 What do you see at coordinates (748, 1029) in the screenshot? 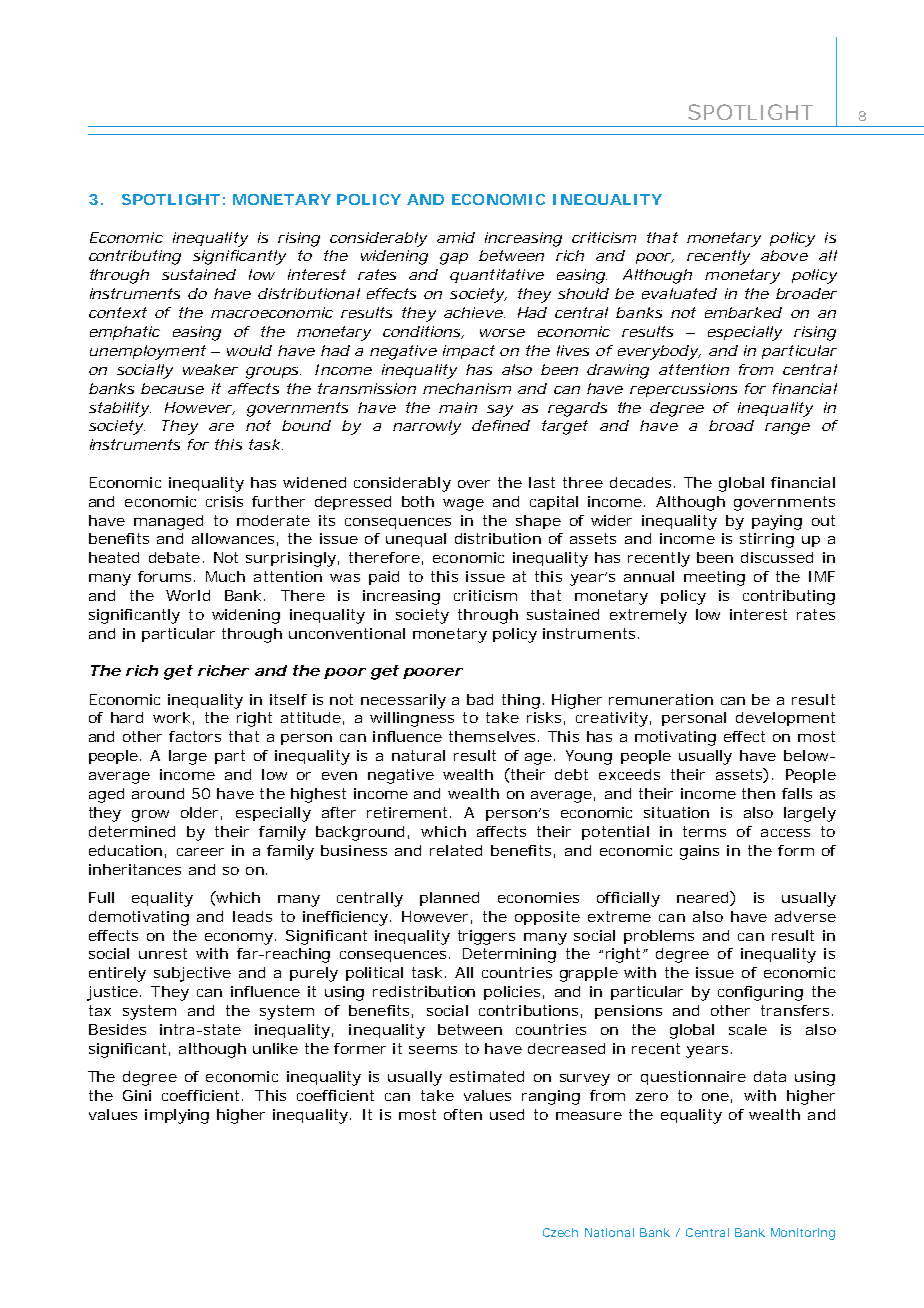
I see `scale` at bounding box center [748, 1029].
